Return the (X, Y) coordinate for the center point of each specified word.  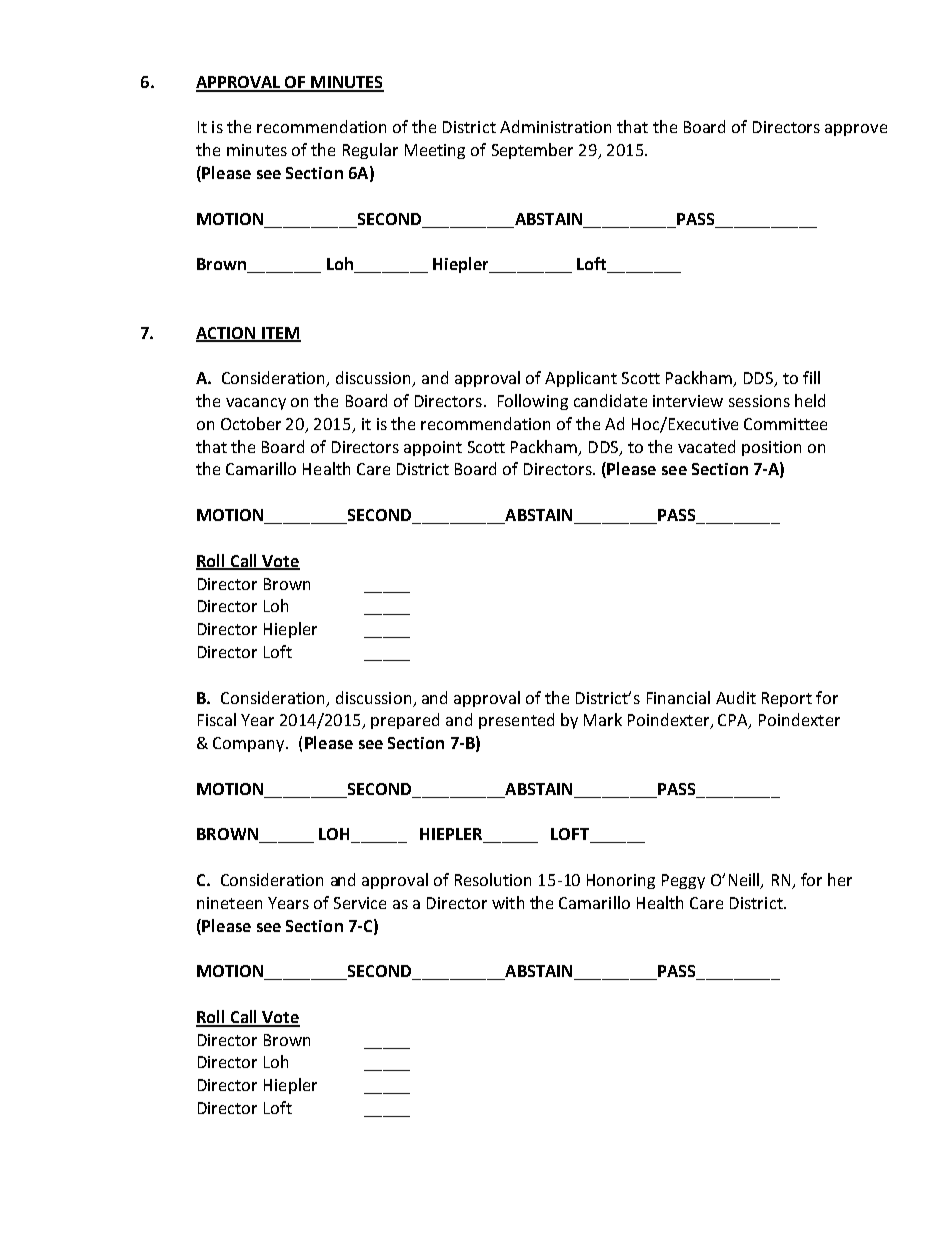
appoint (433, 448)
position (771, 448)
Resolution (493, 879)
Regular (370, 151)
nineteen (229, 903)
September (532, 151)
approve (856, 130)
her (840, 879)
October (251, 423)
